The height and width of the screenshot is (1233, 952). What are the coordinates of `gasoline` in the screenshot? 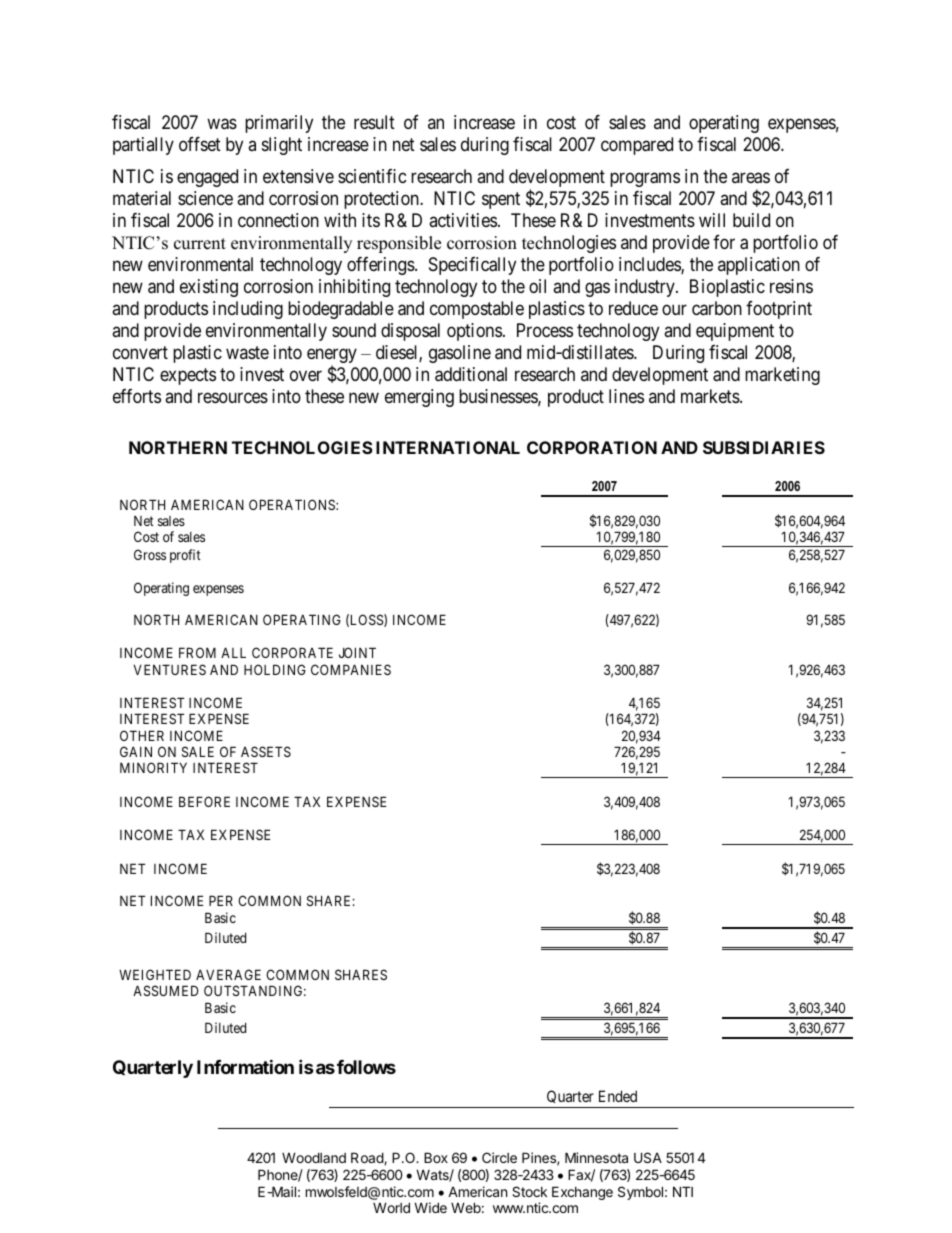 It's located at (460, 354).
